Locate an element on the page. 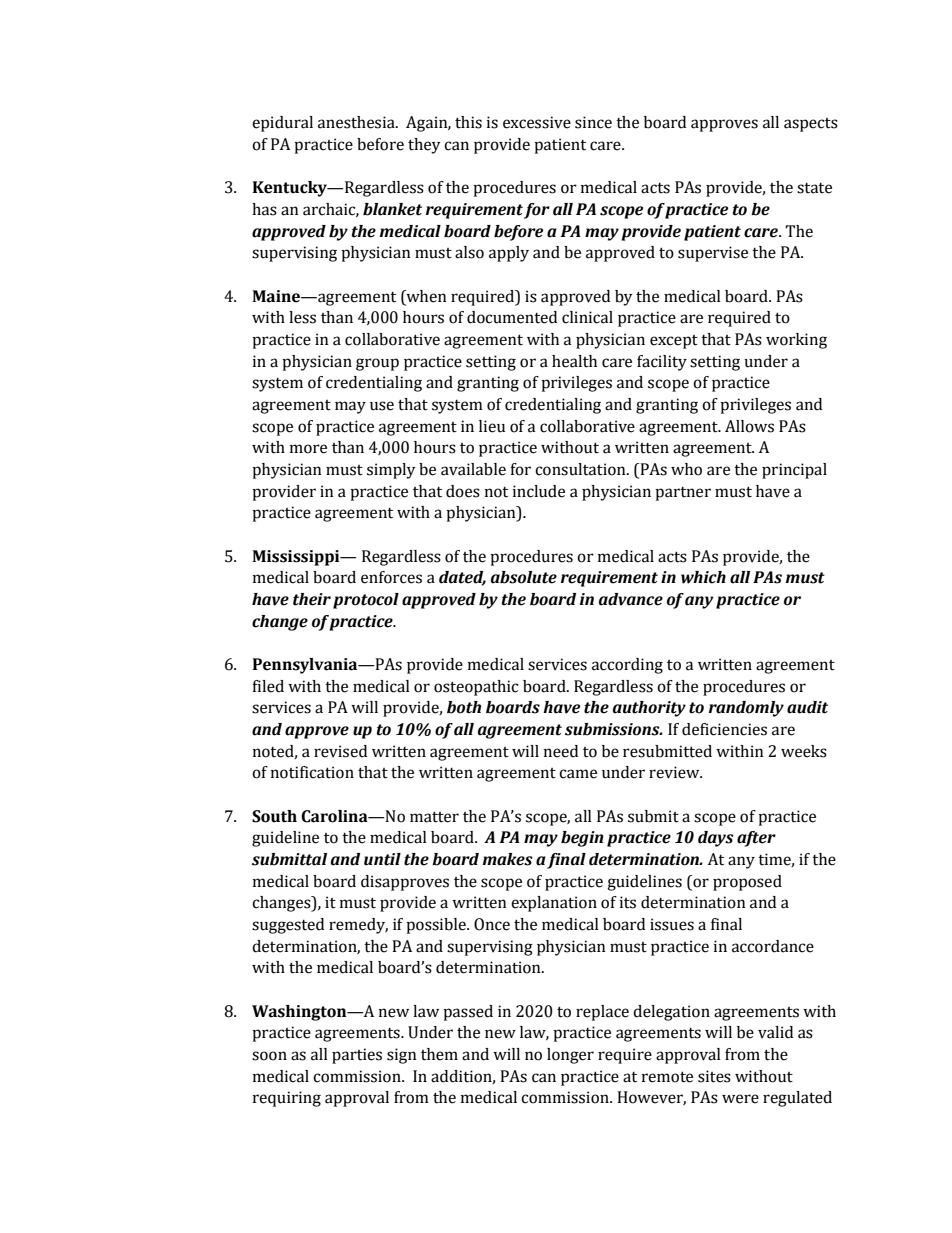 This image has height=1233, width=952. Allows is located at coordinates (749, 426).
